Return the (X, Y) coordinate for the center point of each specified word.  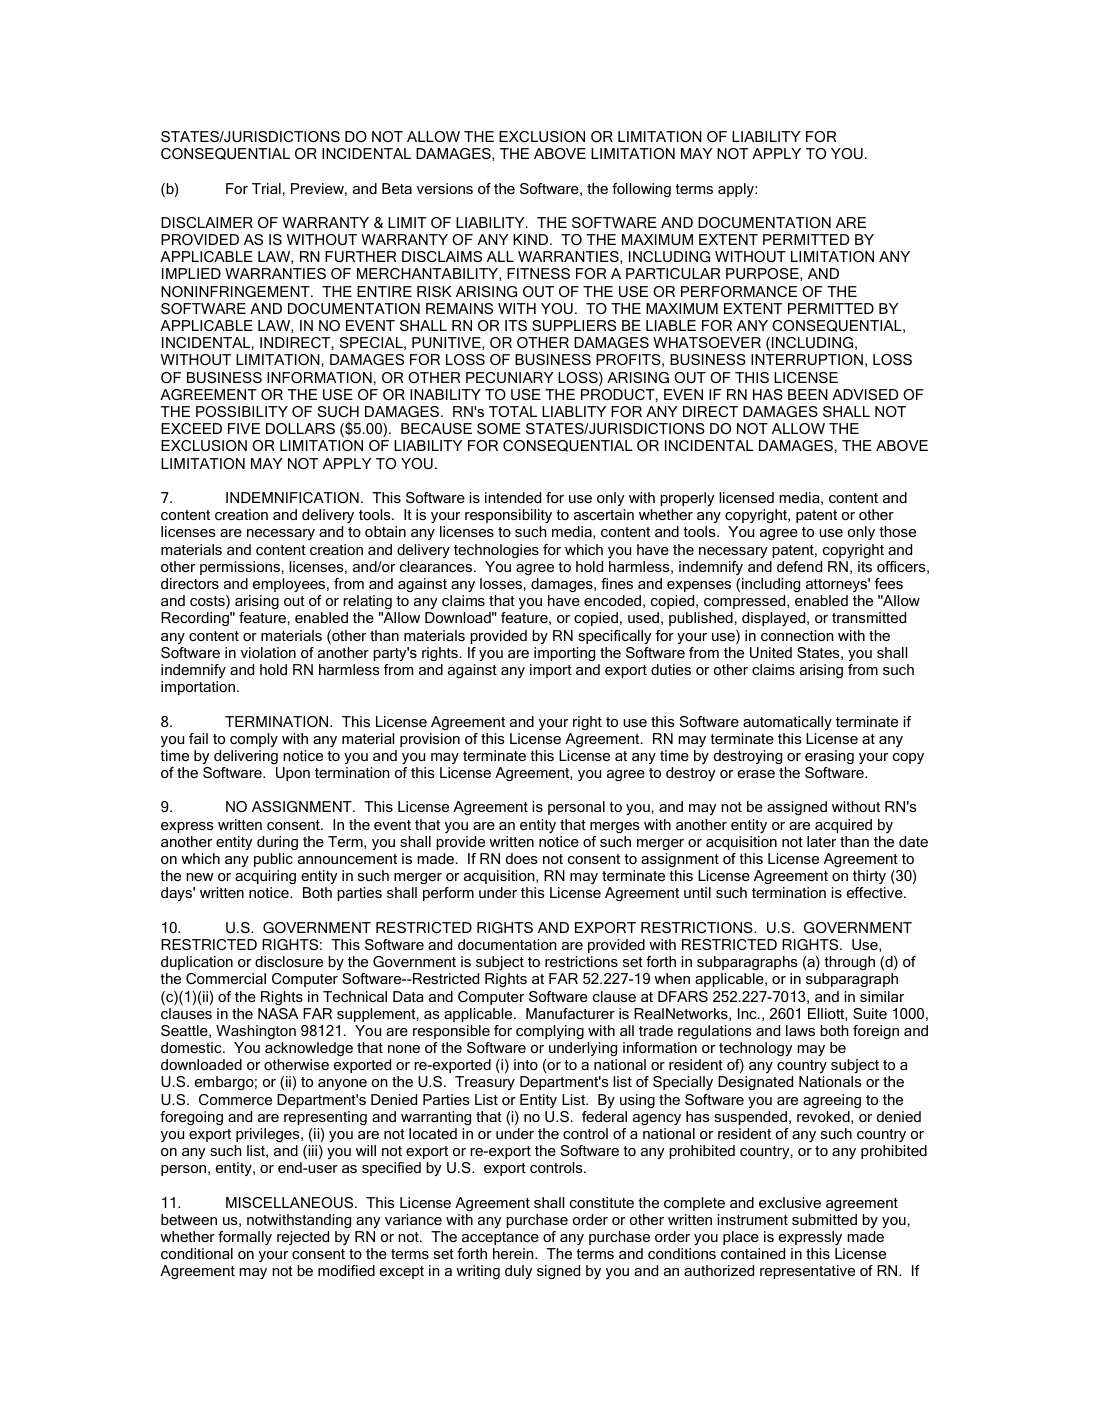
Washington (256, 1032)
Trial (266, 188)
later (821, 841)
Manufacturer (570, 1013)
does (522, 858)
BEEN (808, 394)
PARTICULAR (673, 273)
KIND (532, 239)
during (277, 843)
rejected (303, 1238)
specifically (615, 637)
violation (268, 652)
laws (800, 1030)
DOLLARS (300, 428)
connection (797, 635)
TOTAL (513, 411)
